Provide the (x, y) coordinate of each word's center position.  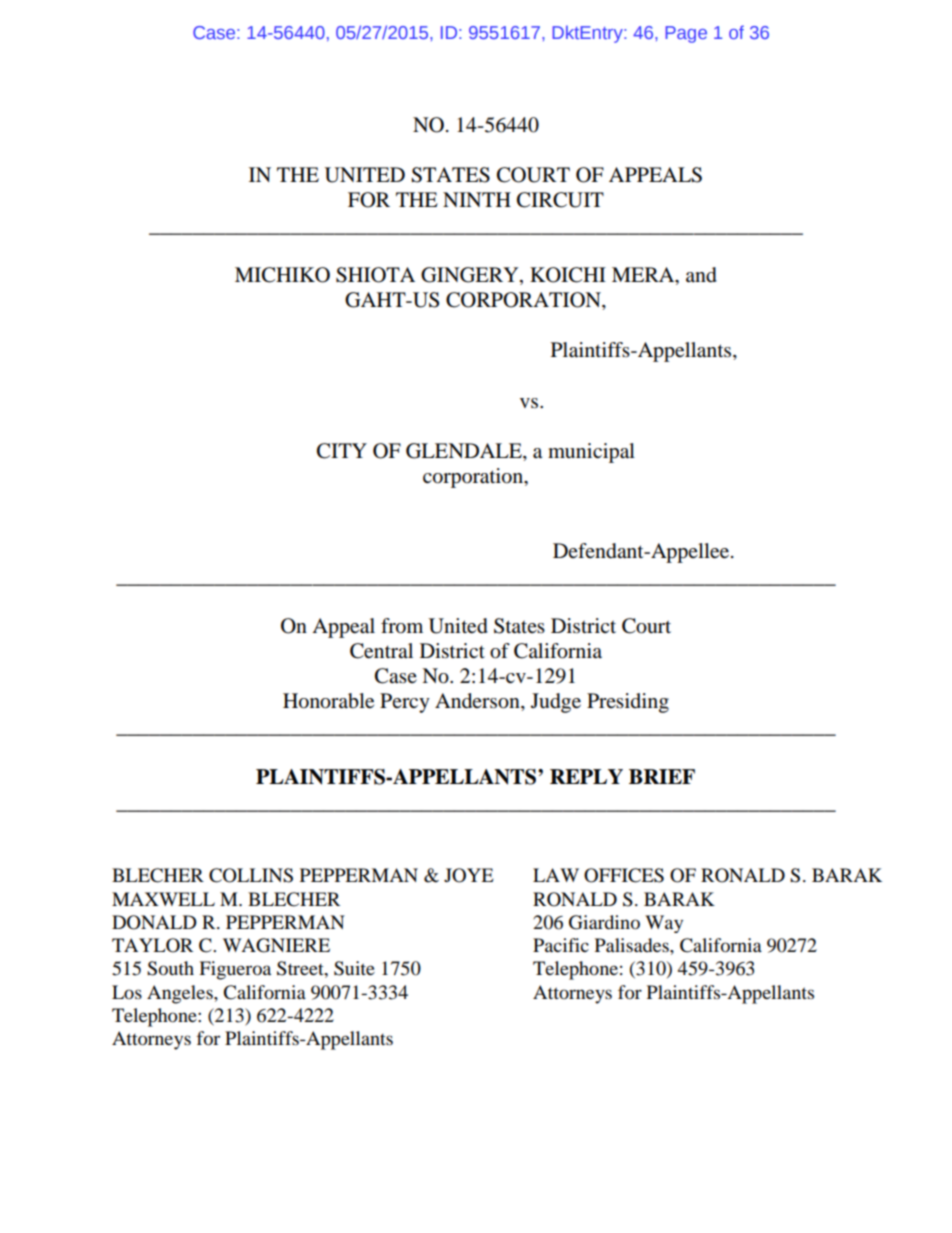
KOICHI (568, 275)
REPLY (586, 776)
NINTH (477, 199)
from (402, 626)
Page (686, 34)
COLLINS (251, 875)
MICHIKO (282, 275)
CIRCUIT (560, 200)
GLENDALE (465, 451)
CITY (342, 451)
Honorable (328, 701)
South (170, 968)
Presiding (628, 703)
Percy (405, 703)
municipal (591, 453)
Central (381, 651)
